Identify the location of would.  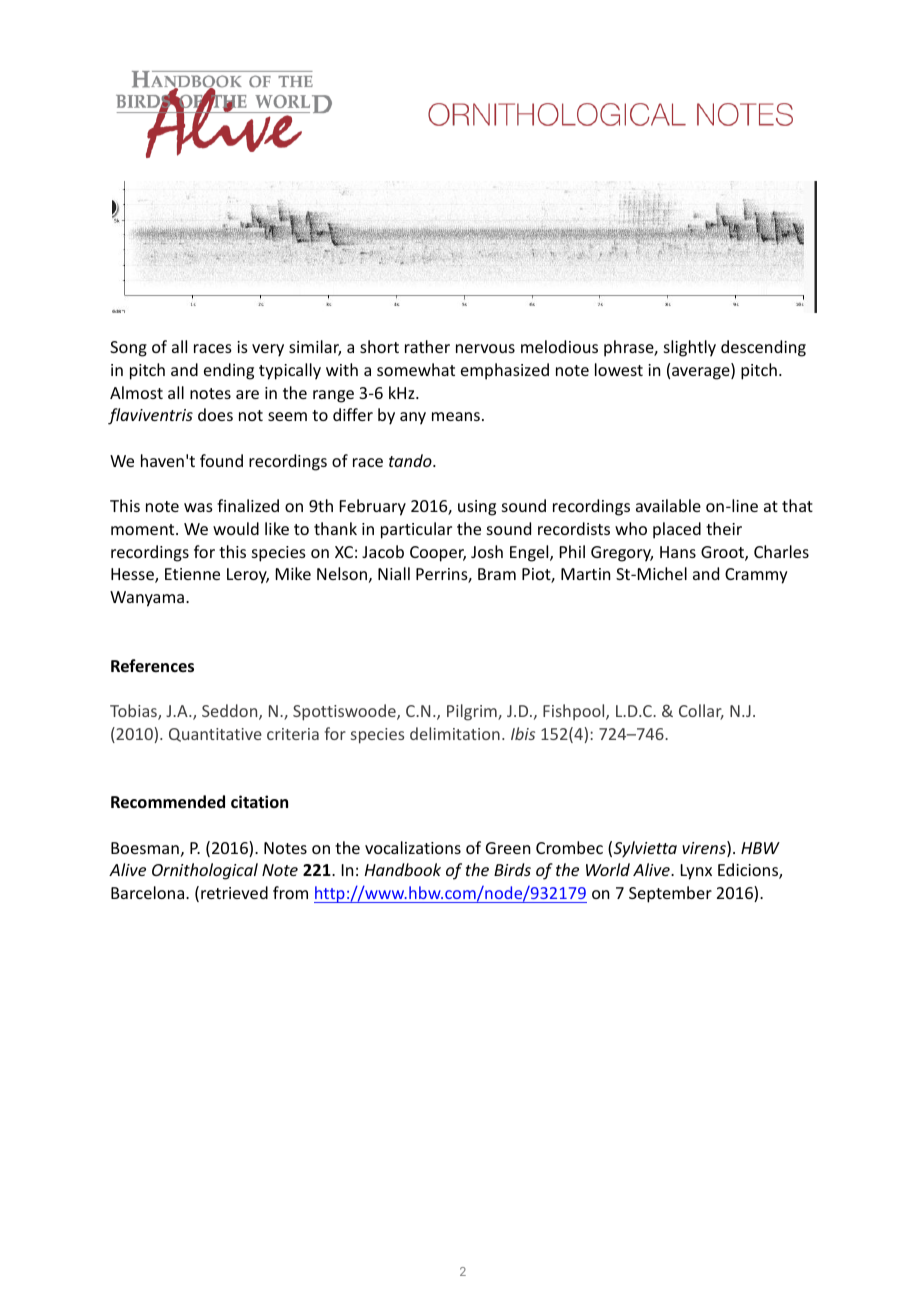
(236, 528).
